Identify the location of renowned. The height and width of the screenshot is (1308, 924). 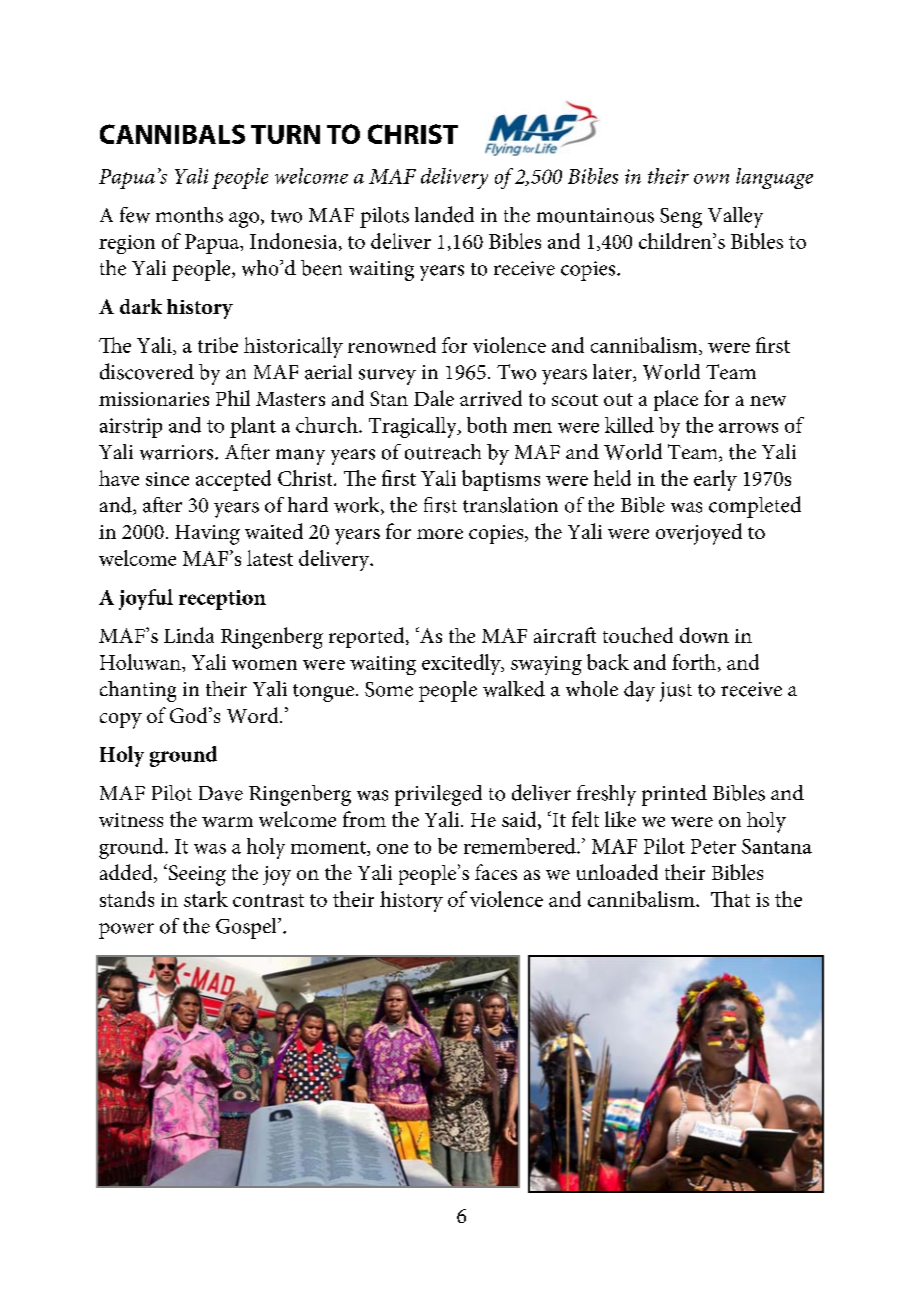
(392, 345).
